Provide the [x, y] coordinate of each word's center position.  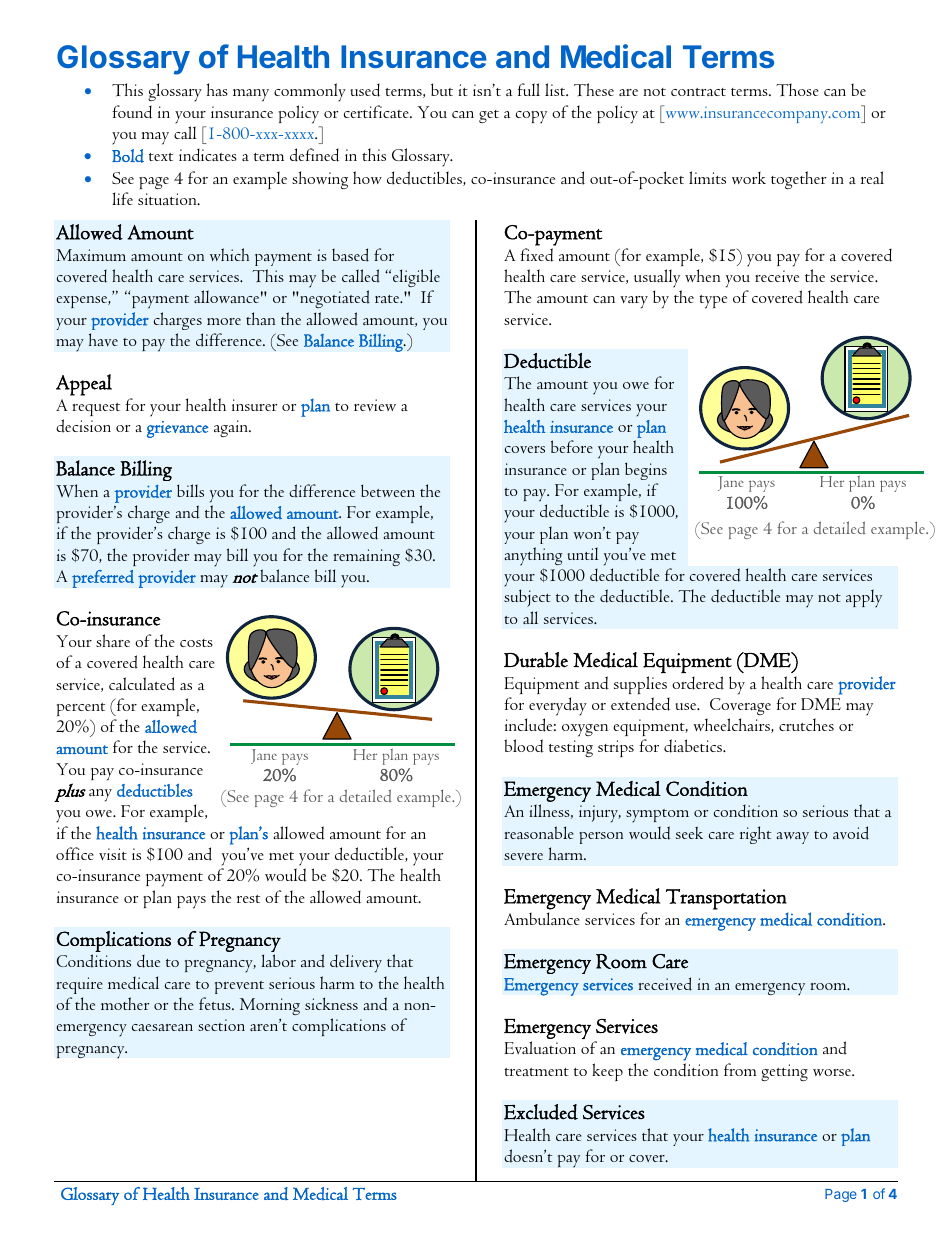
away [792, 838]
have [103, 339]
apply [864, 598]
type [713, 302]
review [375, 405]
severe [523, 856]
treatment [536, 1072]
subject [527, 598]
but [442, 89]
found [132, 112]
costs [196, 643]
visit [113, 854]
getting [784, 1072]
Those [797, 90]
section [221, 1025]
